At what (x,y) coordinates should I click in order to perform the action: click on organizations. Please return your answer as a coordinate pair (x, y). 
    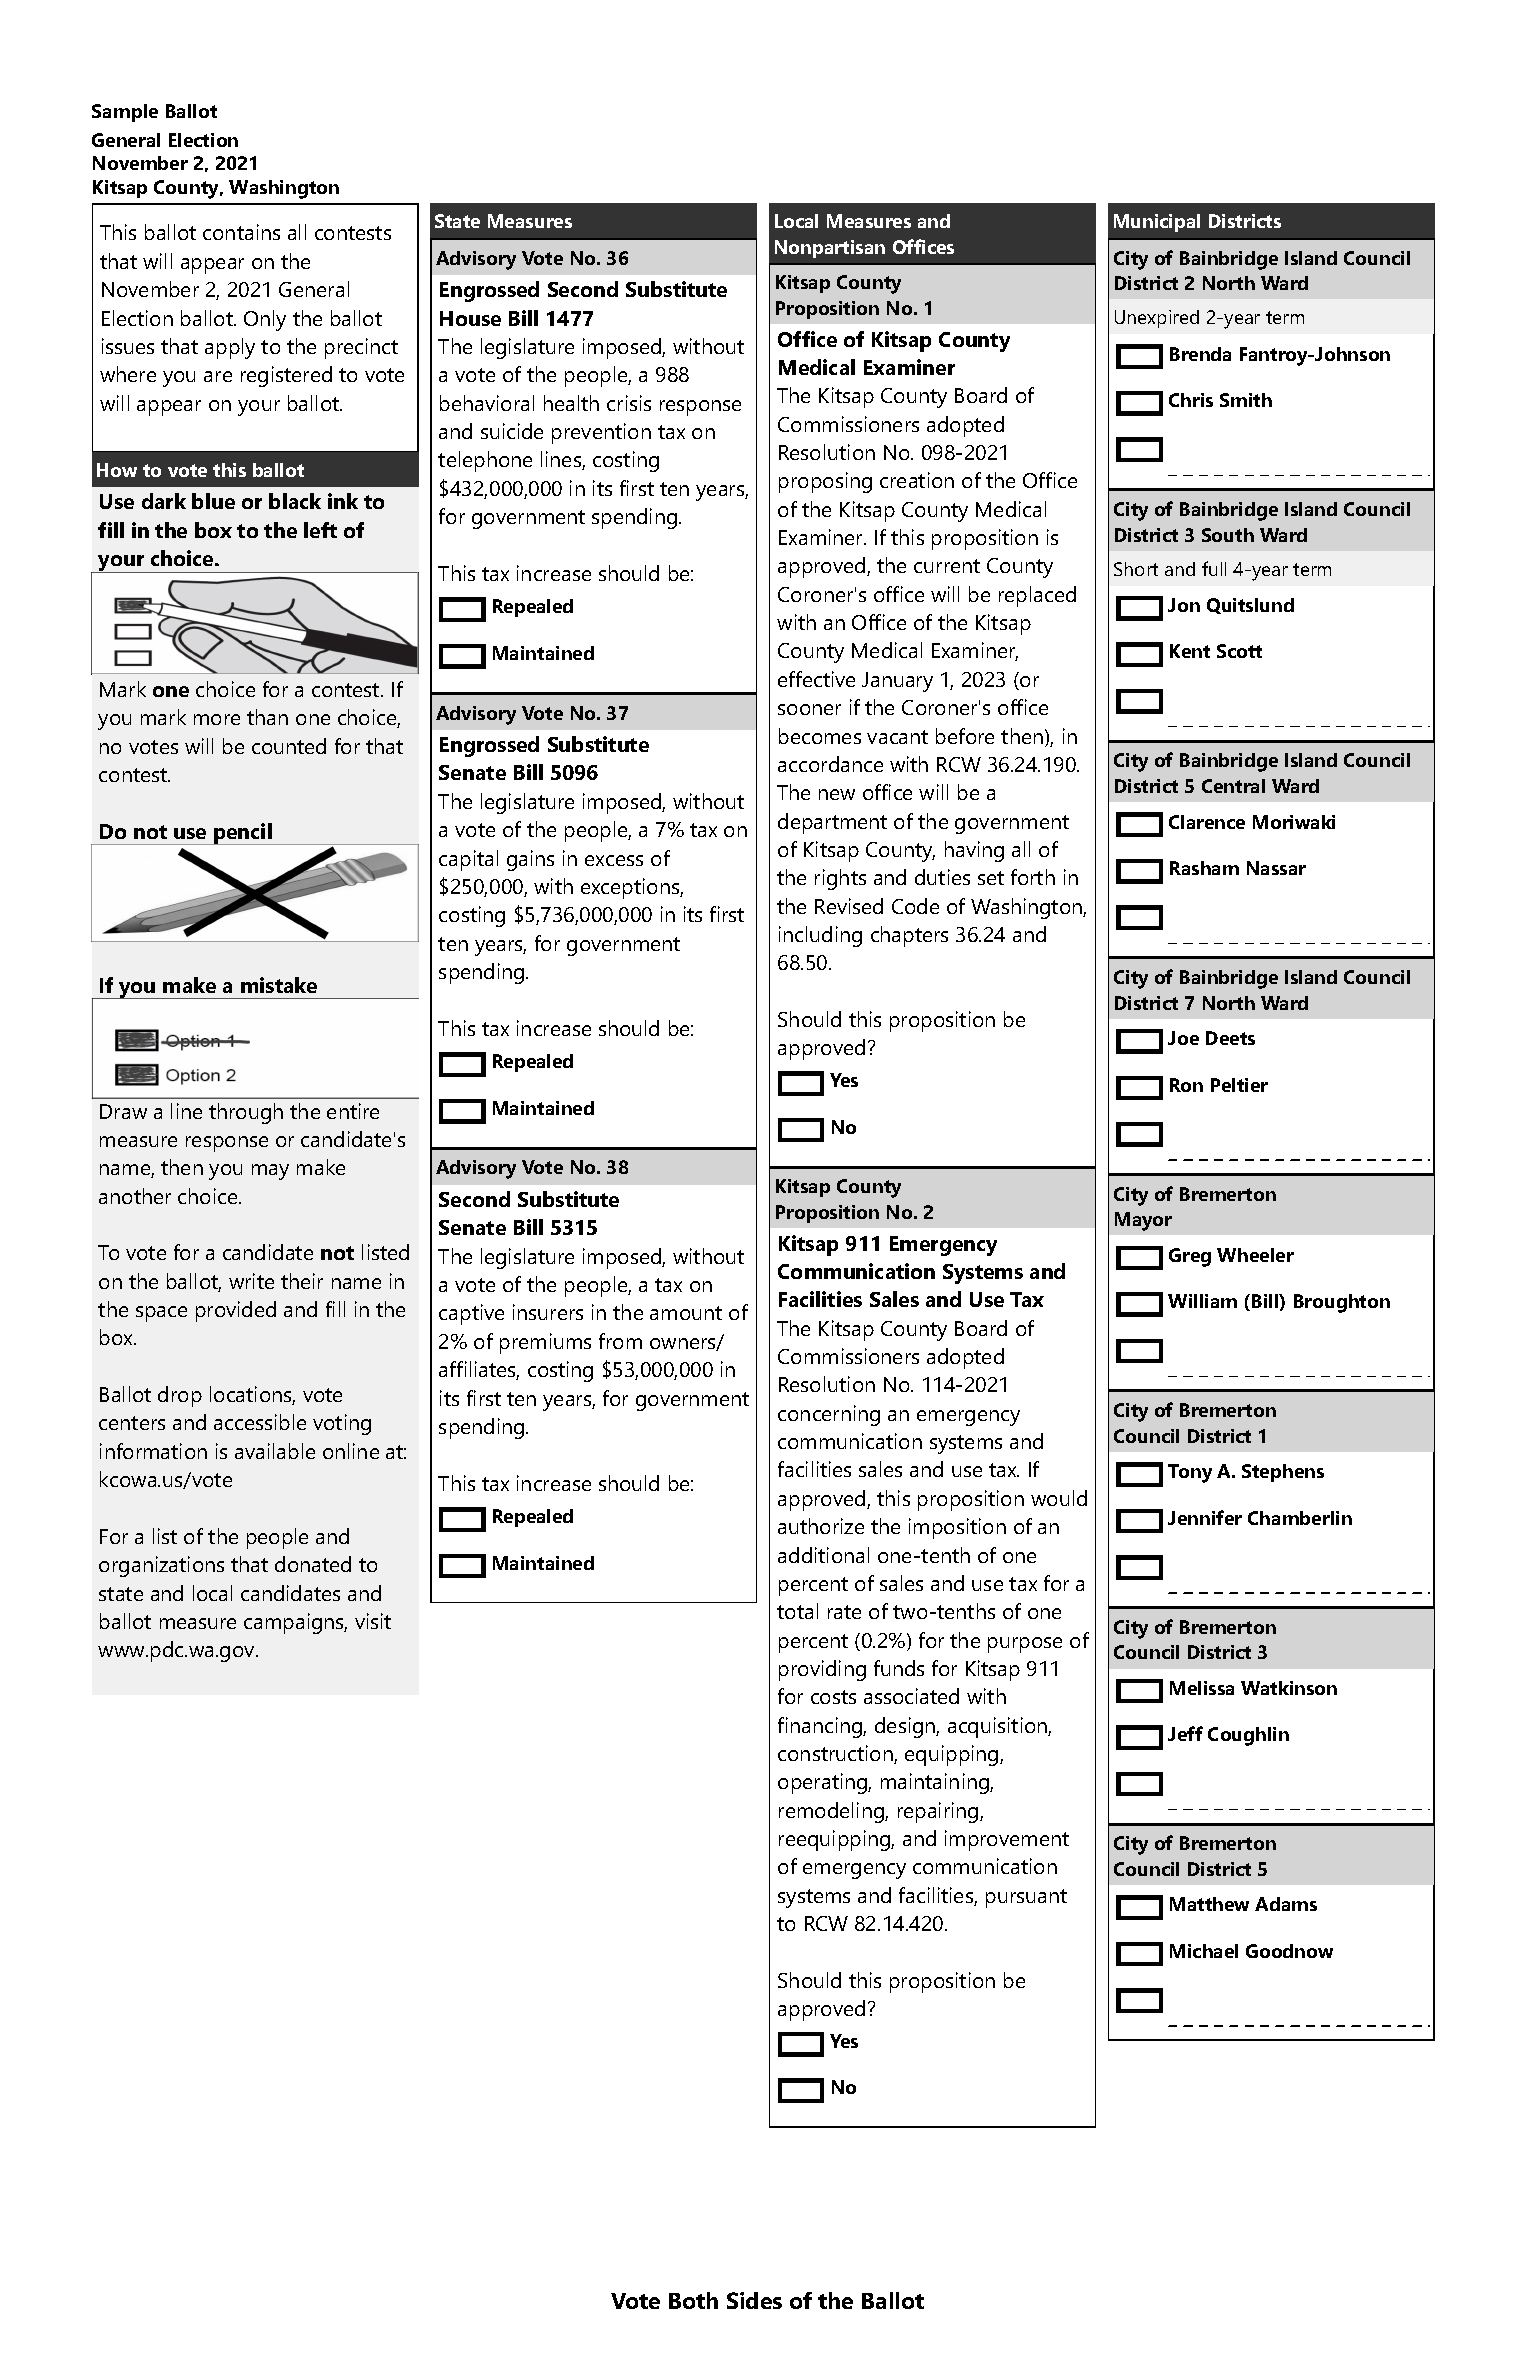
    Looking at the image, I should click on (161, 1566).
